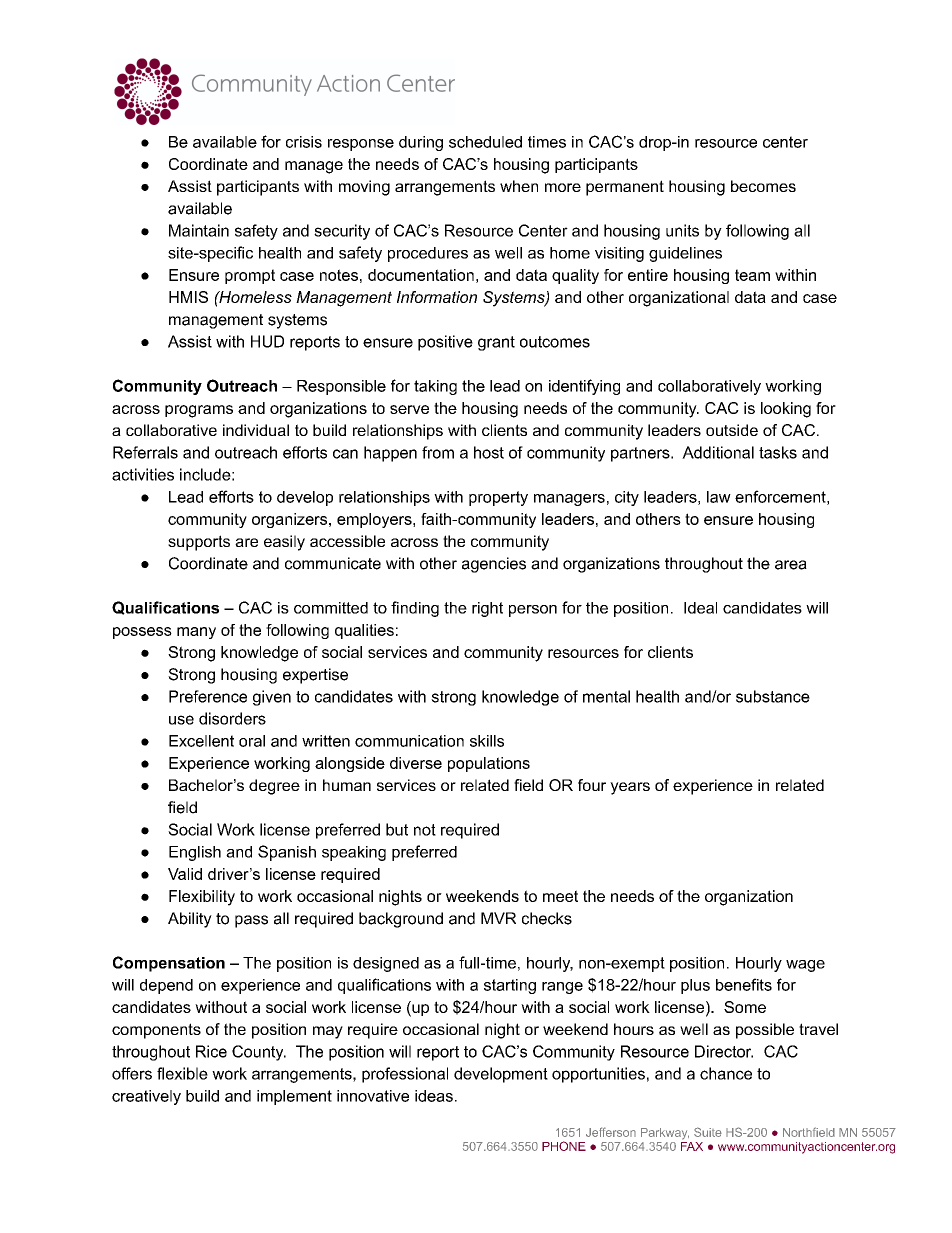 The height and width of the document is (1233, 952). What do you see at coordinates (630, 788) in the document?
I see `years` at bounding box center [630, 788].
